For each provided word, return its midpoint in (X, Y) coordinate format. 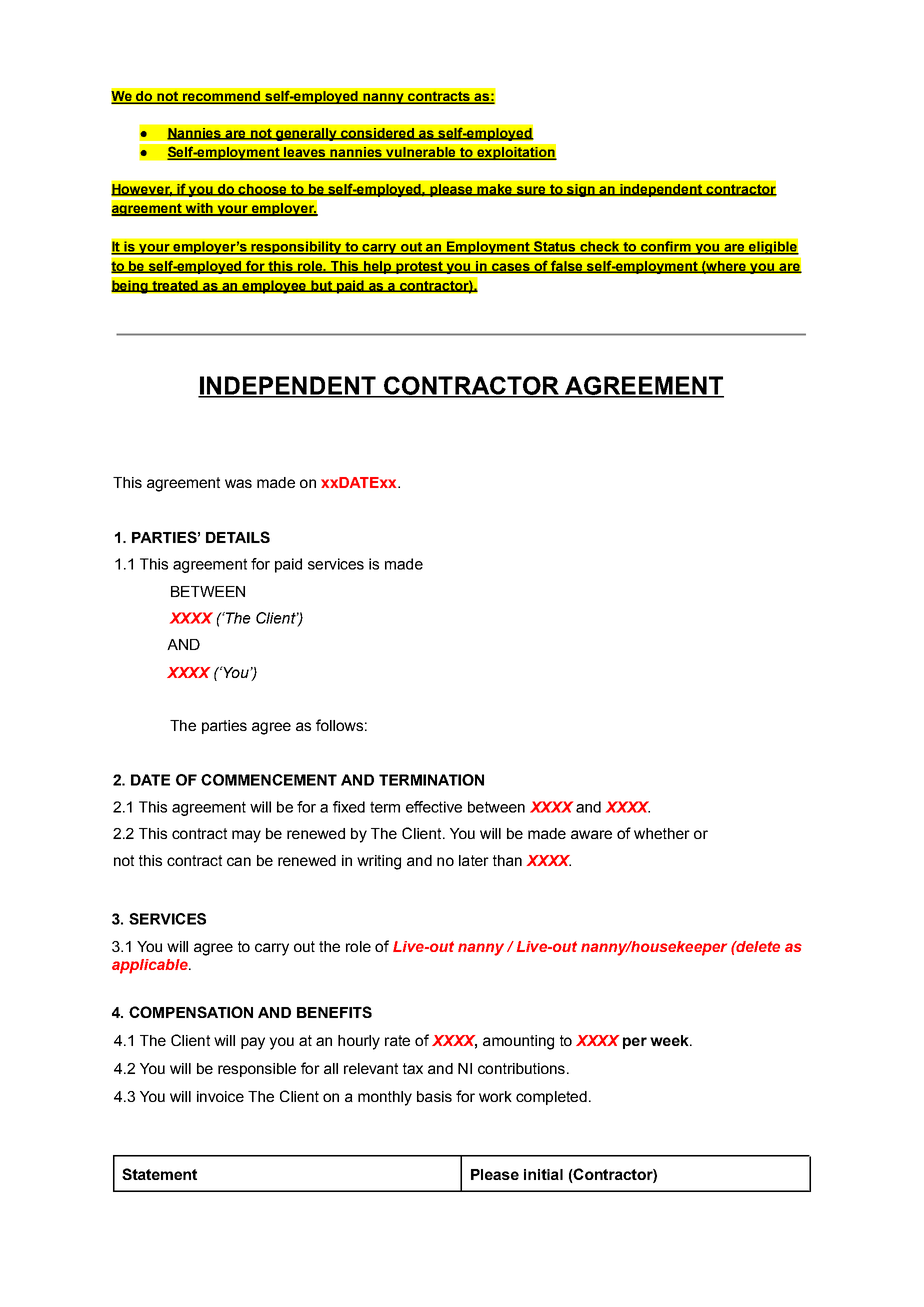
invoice (220, 1096)
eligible (773, 248)
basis (434, 1096)
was (238, 483)
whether (662, 833)
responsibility (297, 248)
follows (339, 725)
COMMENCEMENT (269, 780)
